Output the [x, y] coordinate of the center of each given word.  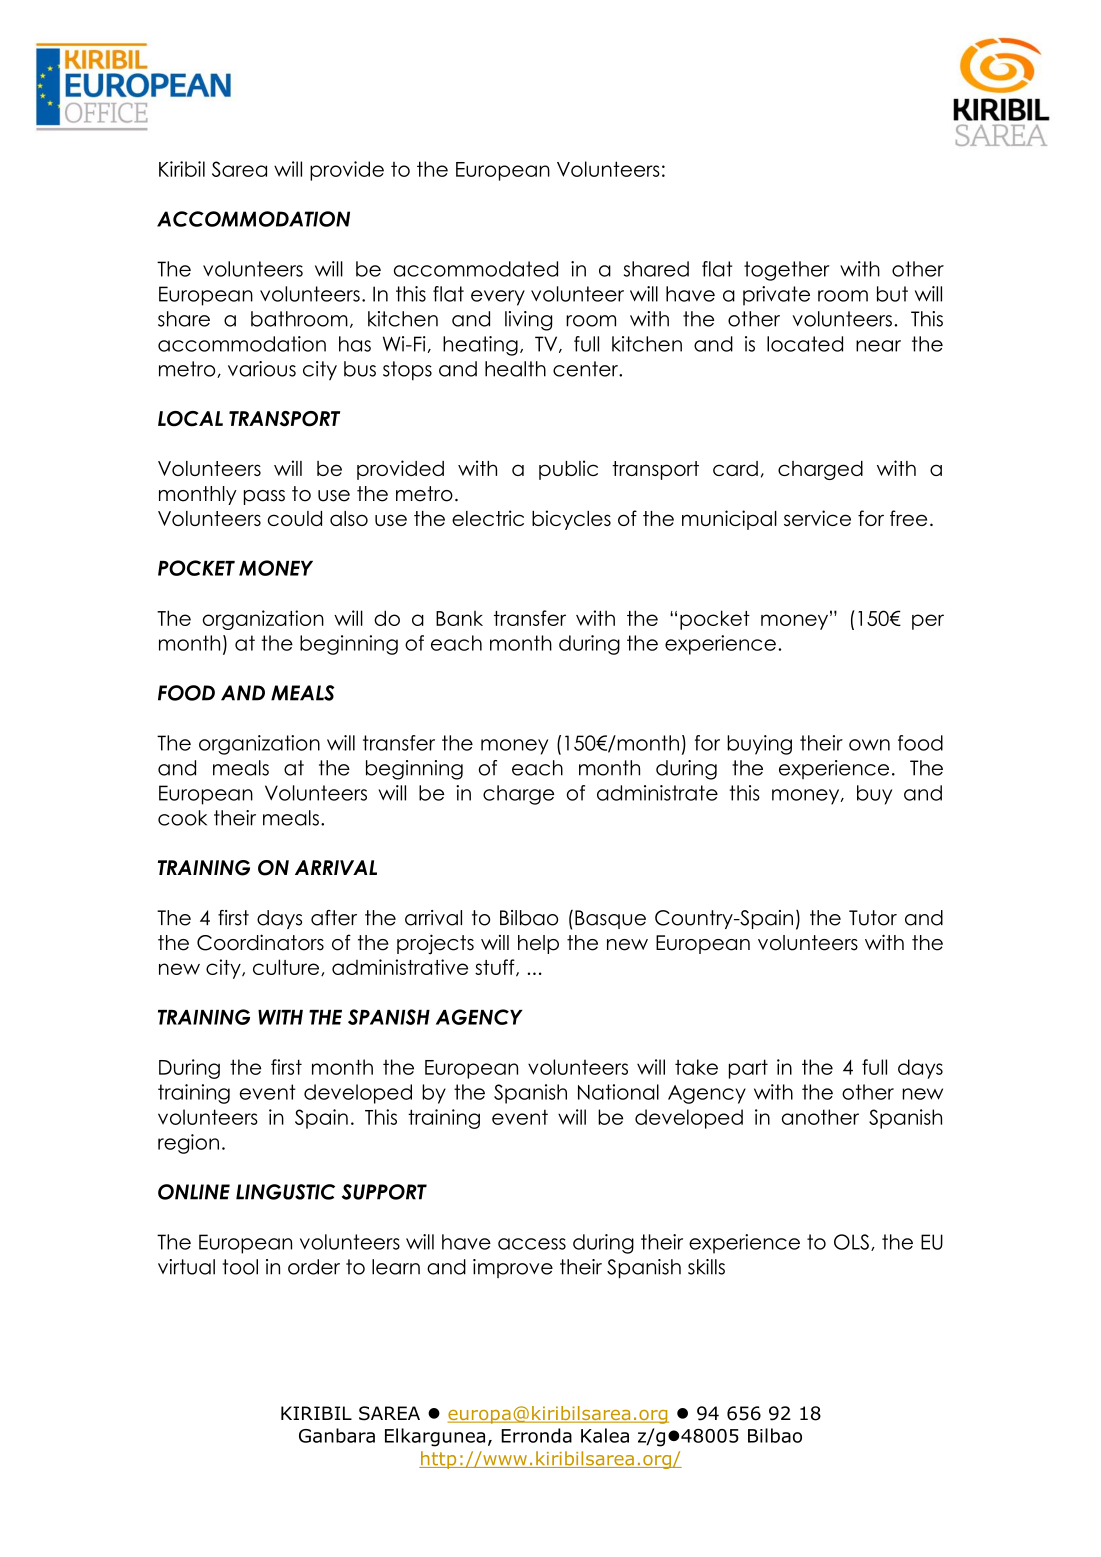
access [532, 1244]
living [528, 321]
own [869, 745]
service [817, 518]
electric [488, 518]
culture [287, 967]
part [748, 1069]
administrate [657, 793]
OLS [851, 1242]
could [295, 518]
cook [182, 818]
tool [240, 1267]
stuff [496, 968]
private [776, 296]
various [262, 369]
